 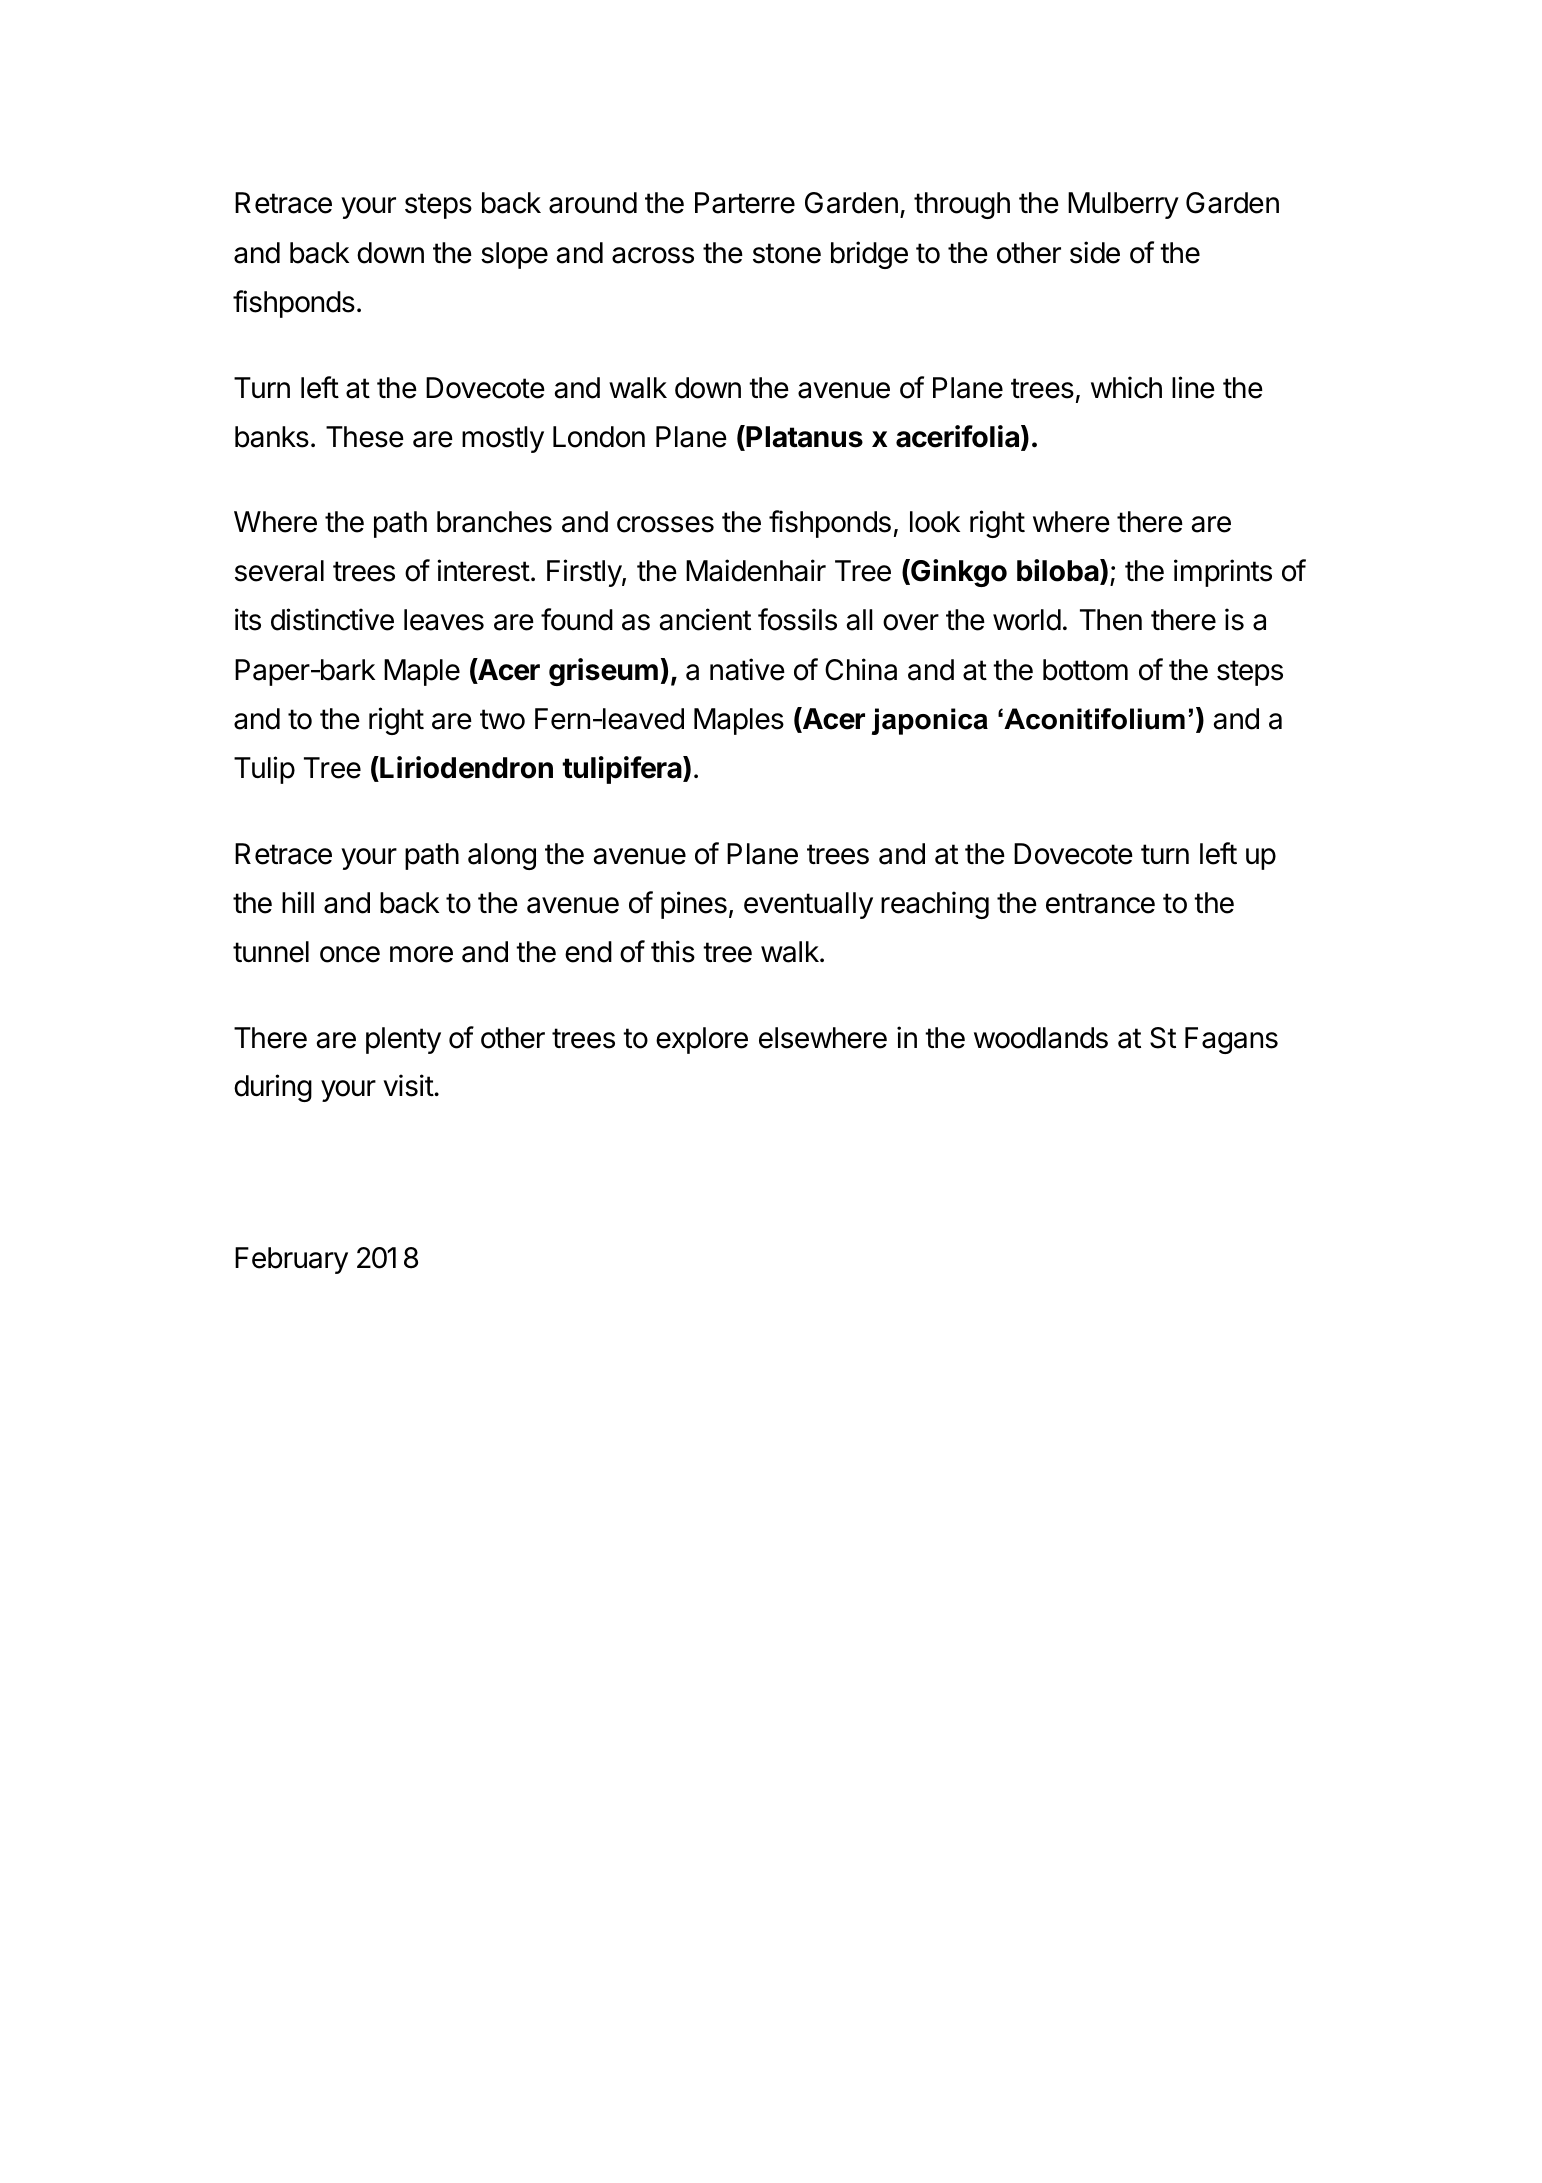 What do you see at coordinates (502, 719) in the screenshot?
I see `two` at bounding box center [502, 719].
